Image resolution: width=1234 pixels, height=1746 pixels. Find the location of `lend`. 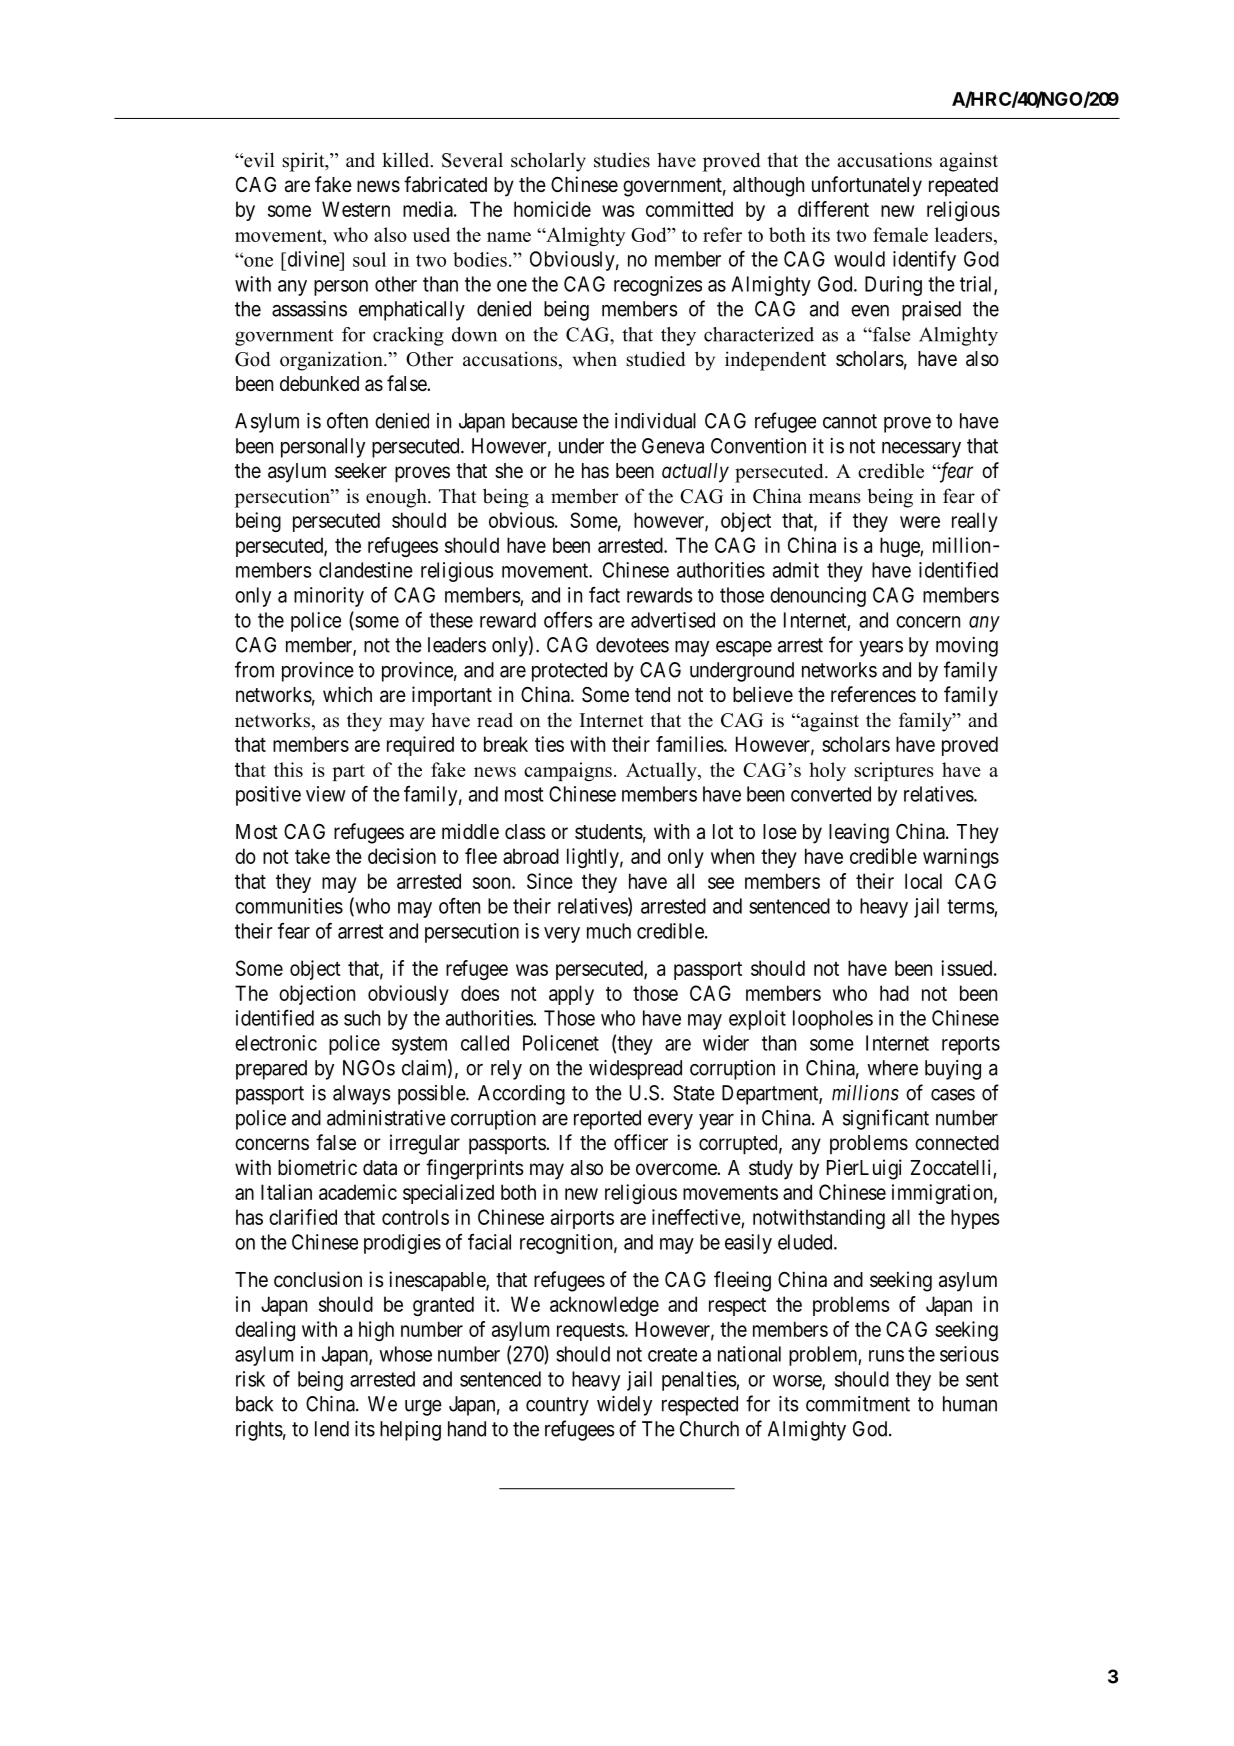

lend is located at coordinates (332, 1429).
